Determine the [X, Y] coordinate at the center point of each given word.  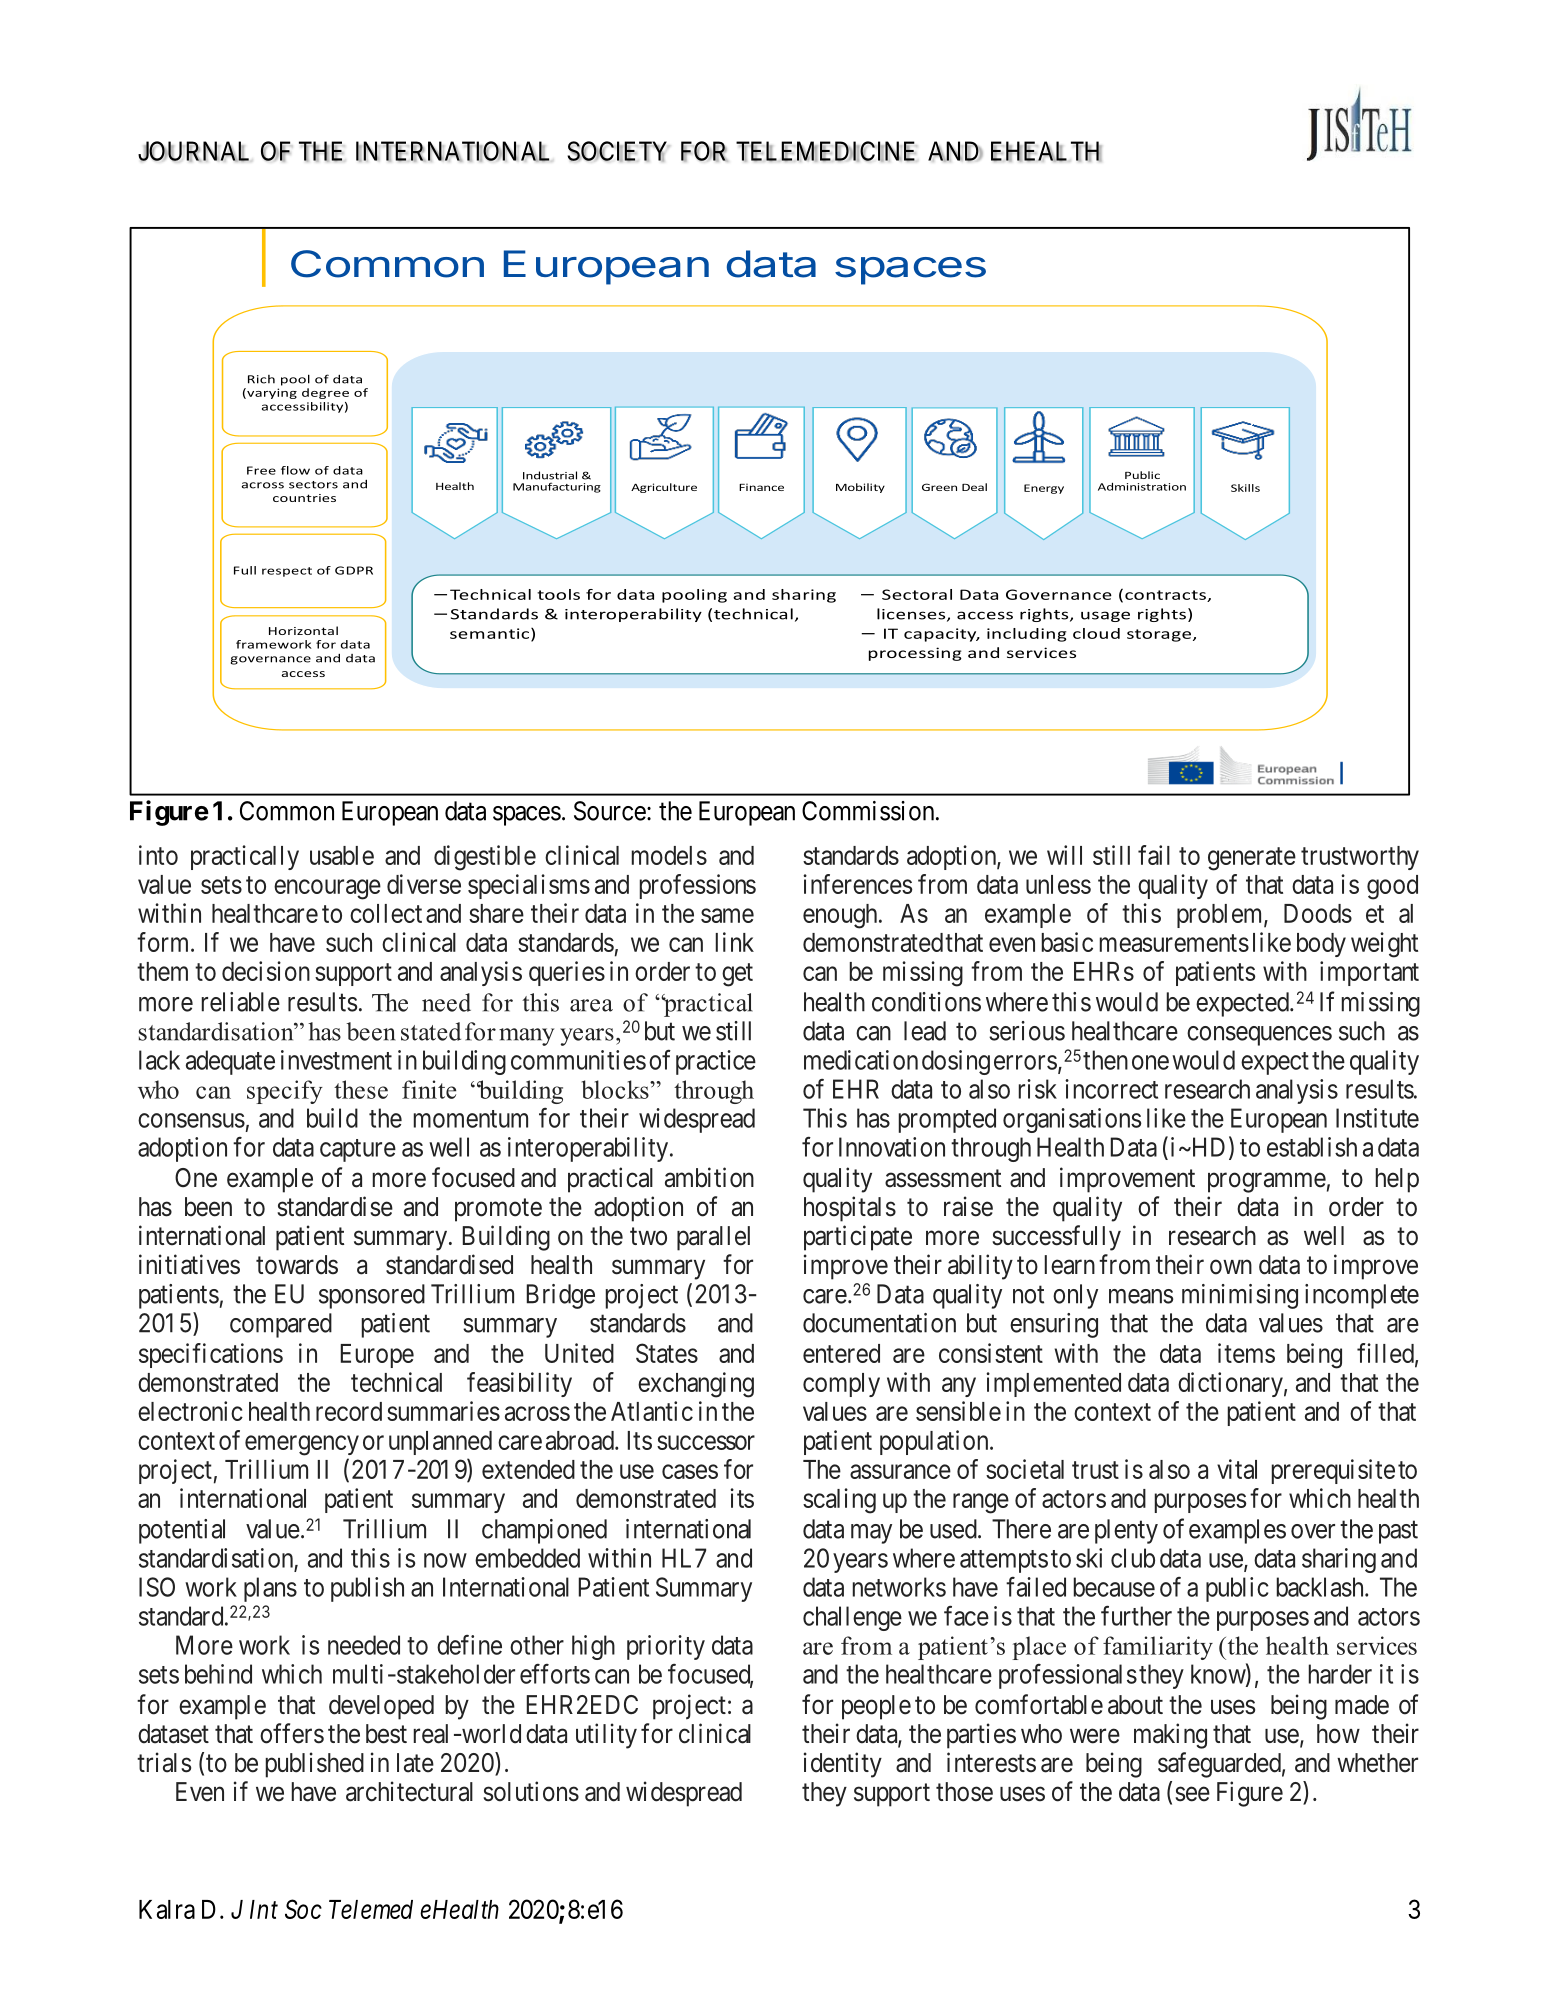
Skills [1245, 488]
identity [843, 1765]
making [1170, 1736]
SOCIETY [618, 151]
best [386, 1734]
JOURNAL [193, 151]
